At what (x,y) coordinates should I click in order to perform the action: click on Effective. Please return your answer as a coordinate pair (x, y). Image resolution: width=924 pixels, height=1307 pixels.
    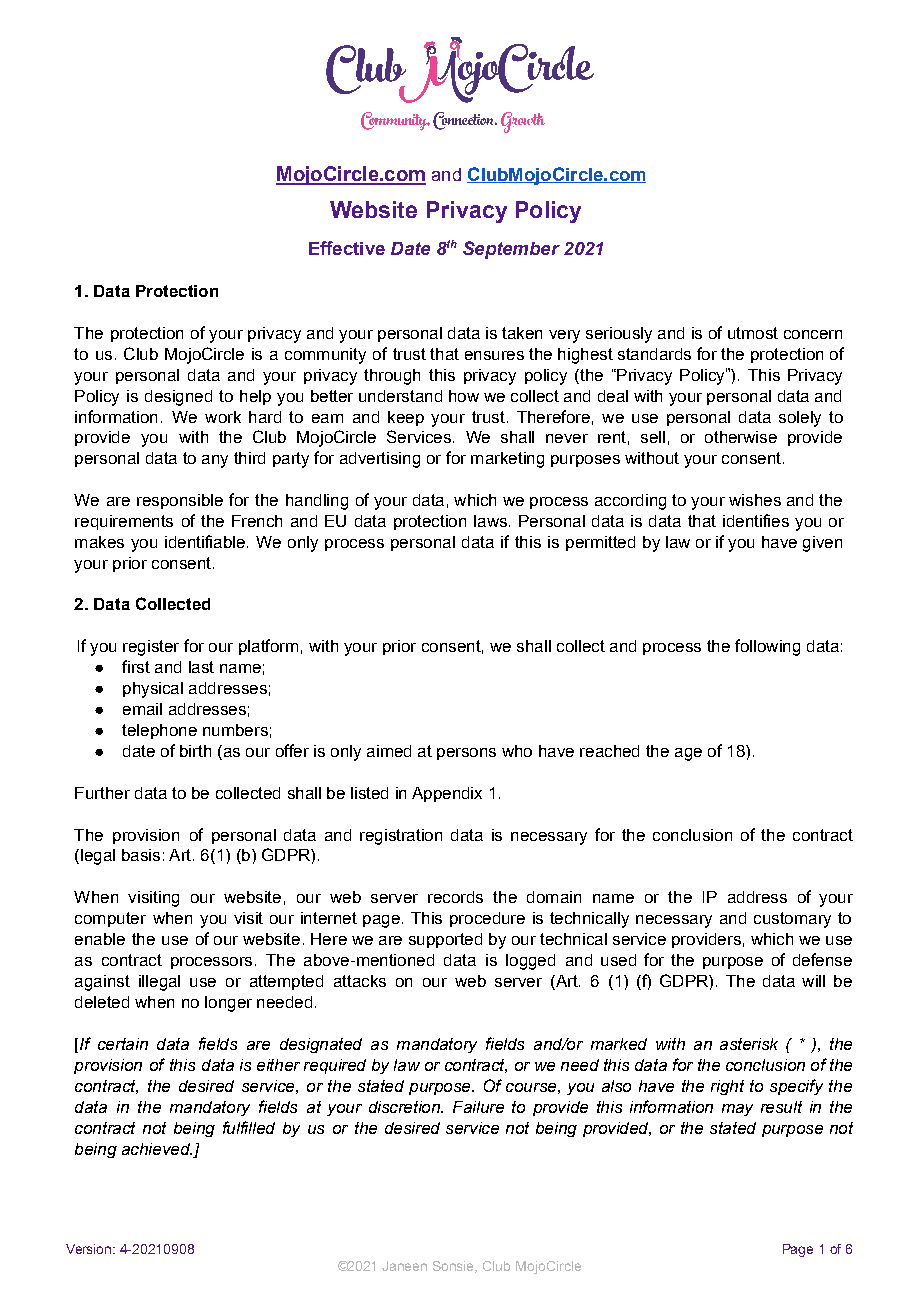
    Looking at the image, I should click on (347, 248).
